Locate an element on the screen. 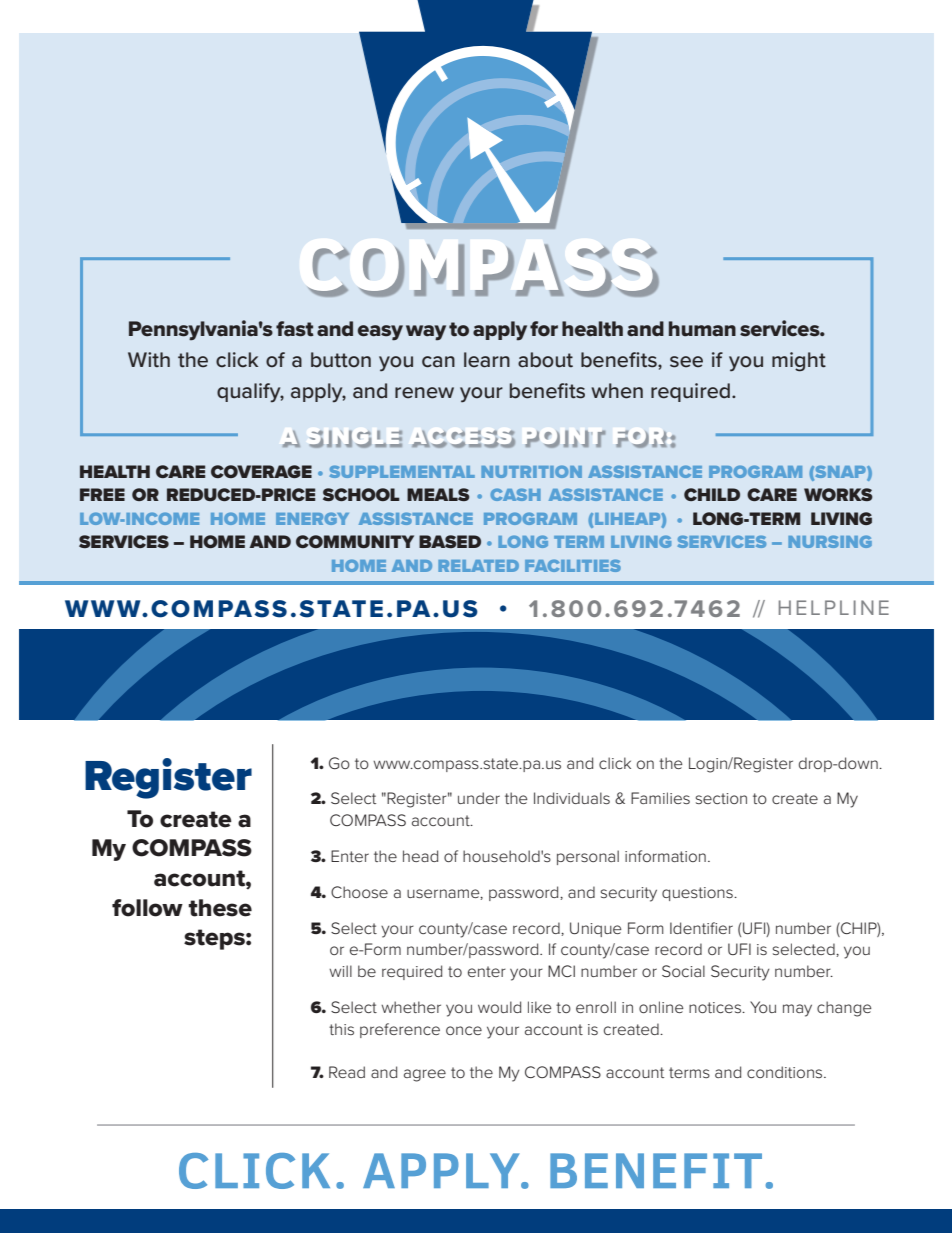 Image resolution: width=952 pixels, height=1233 pixels. Individuals is located at coordinates (572, 798).
